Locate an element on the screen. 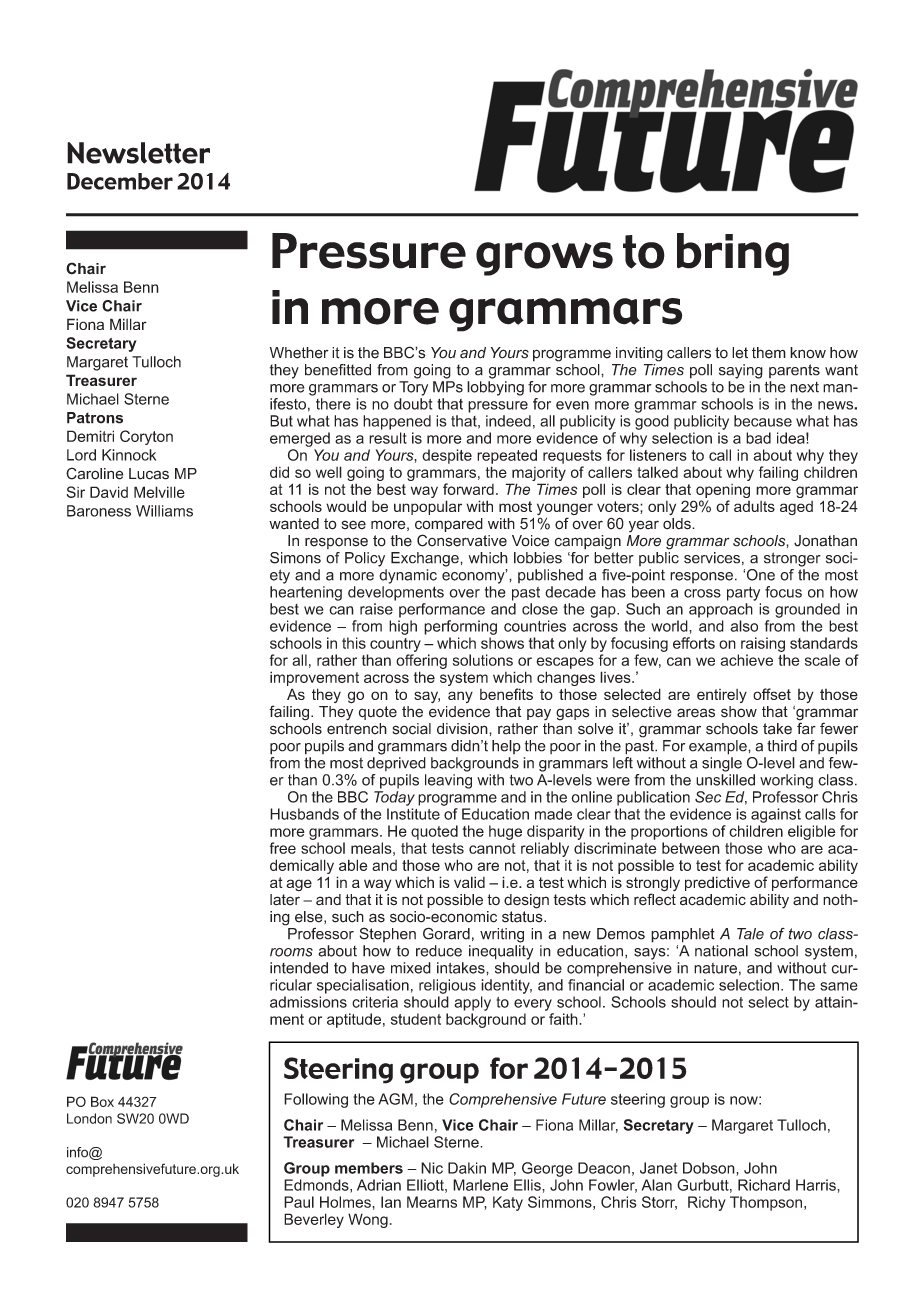 Image resolution: width=924 pixels, height=1308 pixels. December is located at coordinates (120, 181).
